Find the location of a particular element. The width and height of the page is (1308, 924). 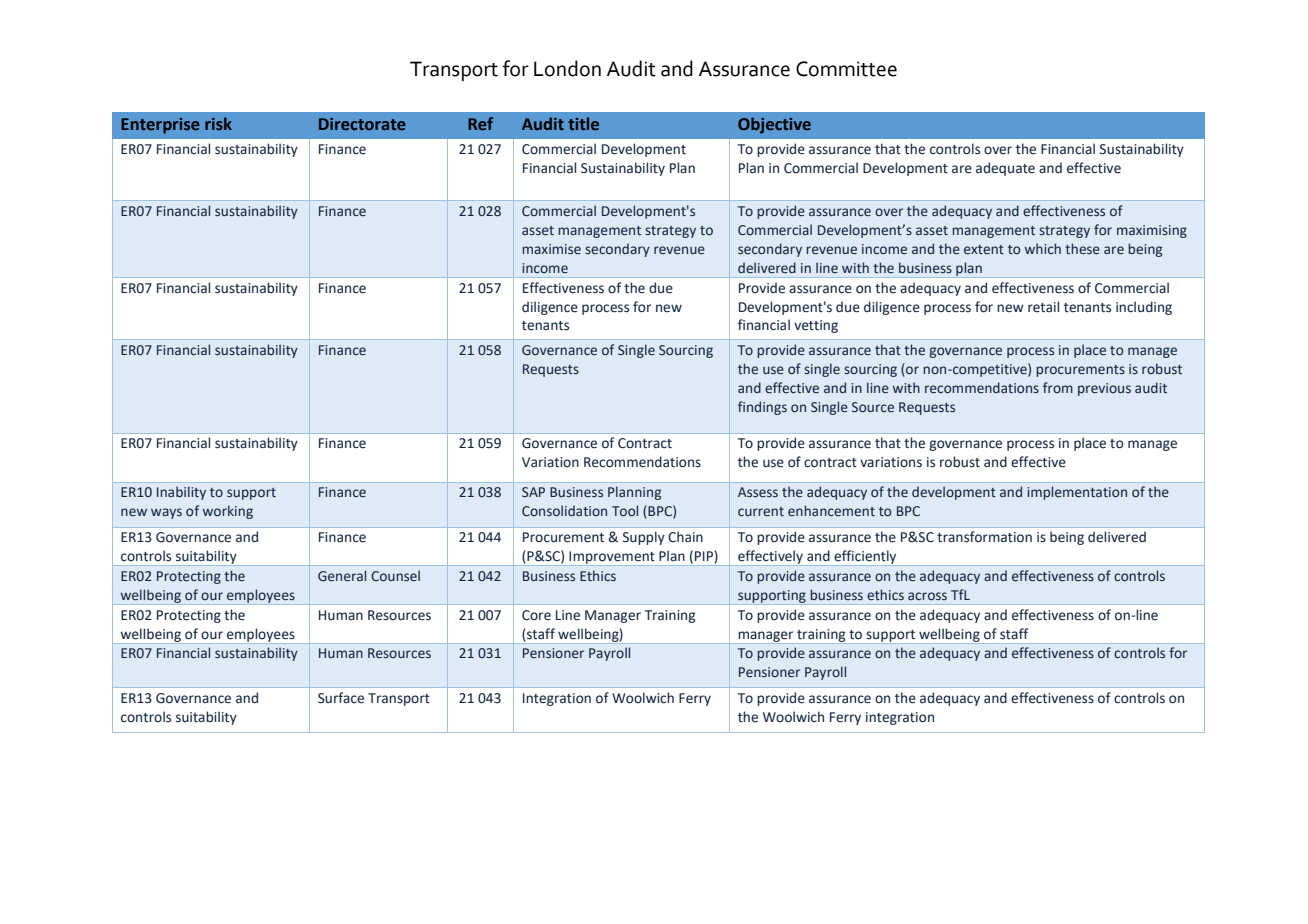

from is located at coordinates (1058, 387).
